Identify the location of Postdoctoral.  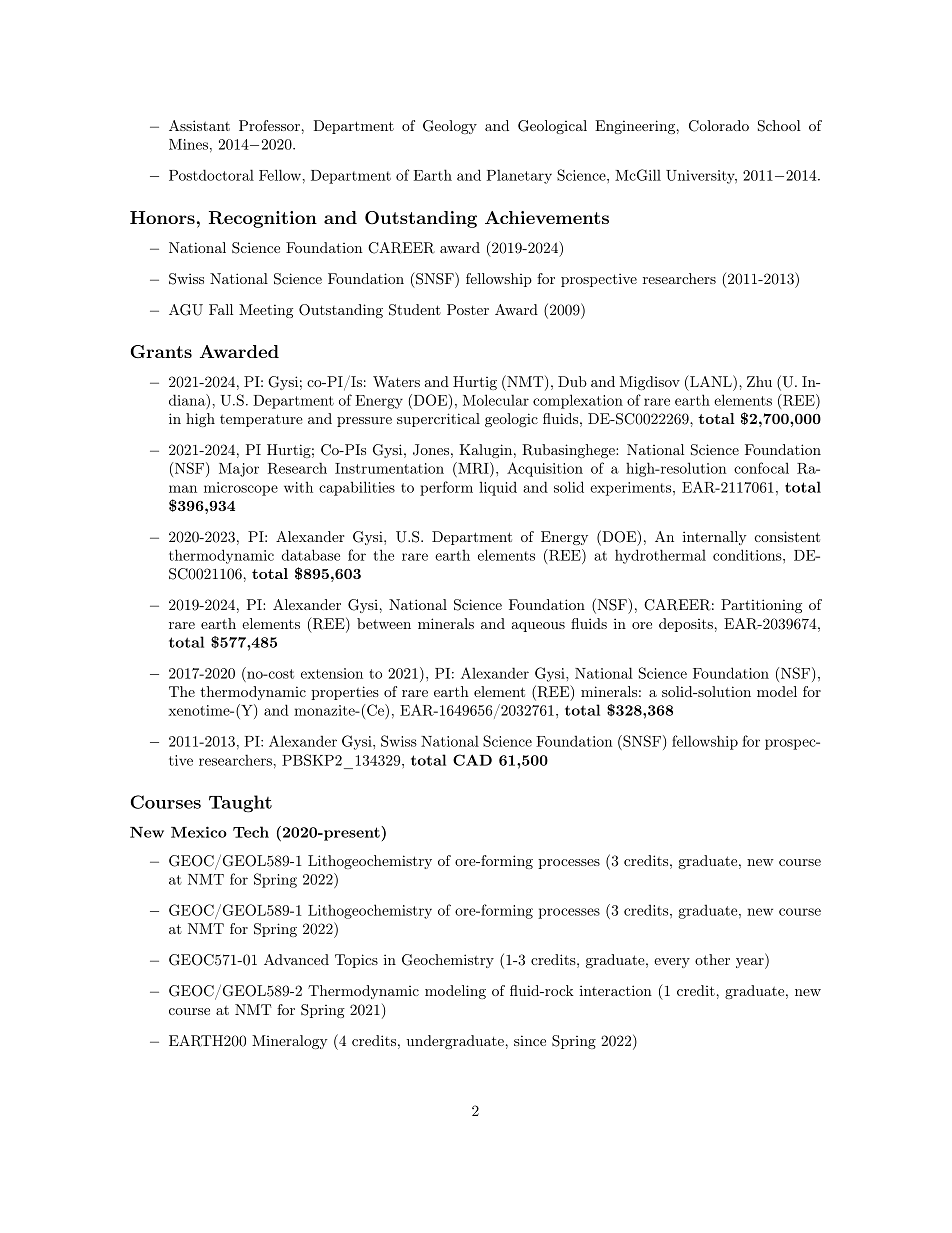
(211, 175).
